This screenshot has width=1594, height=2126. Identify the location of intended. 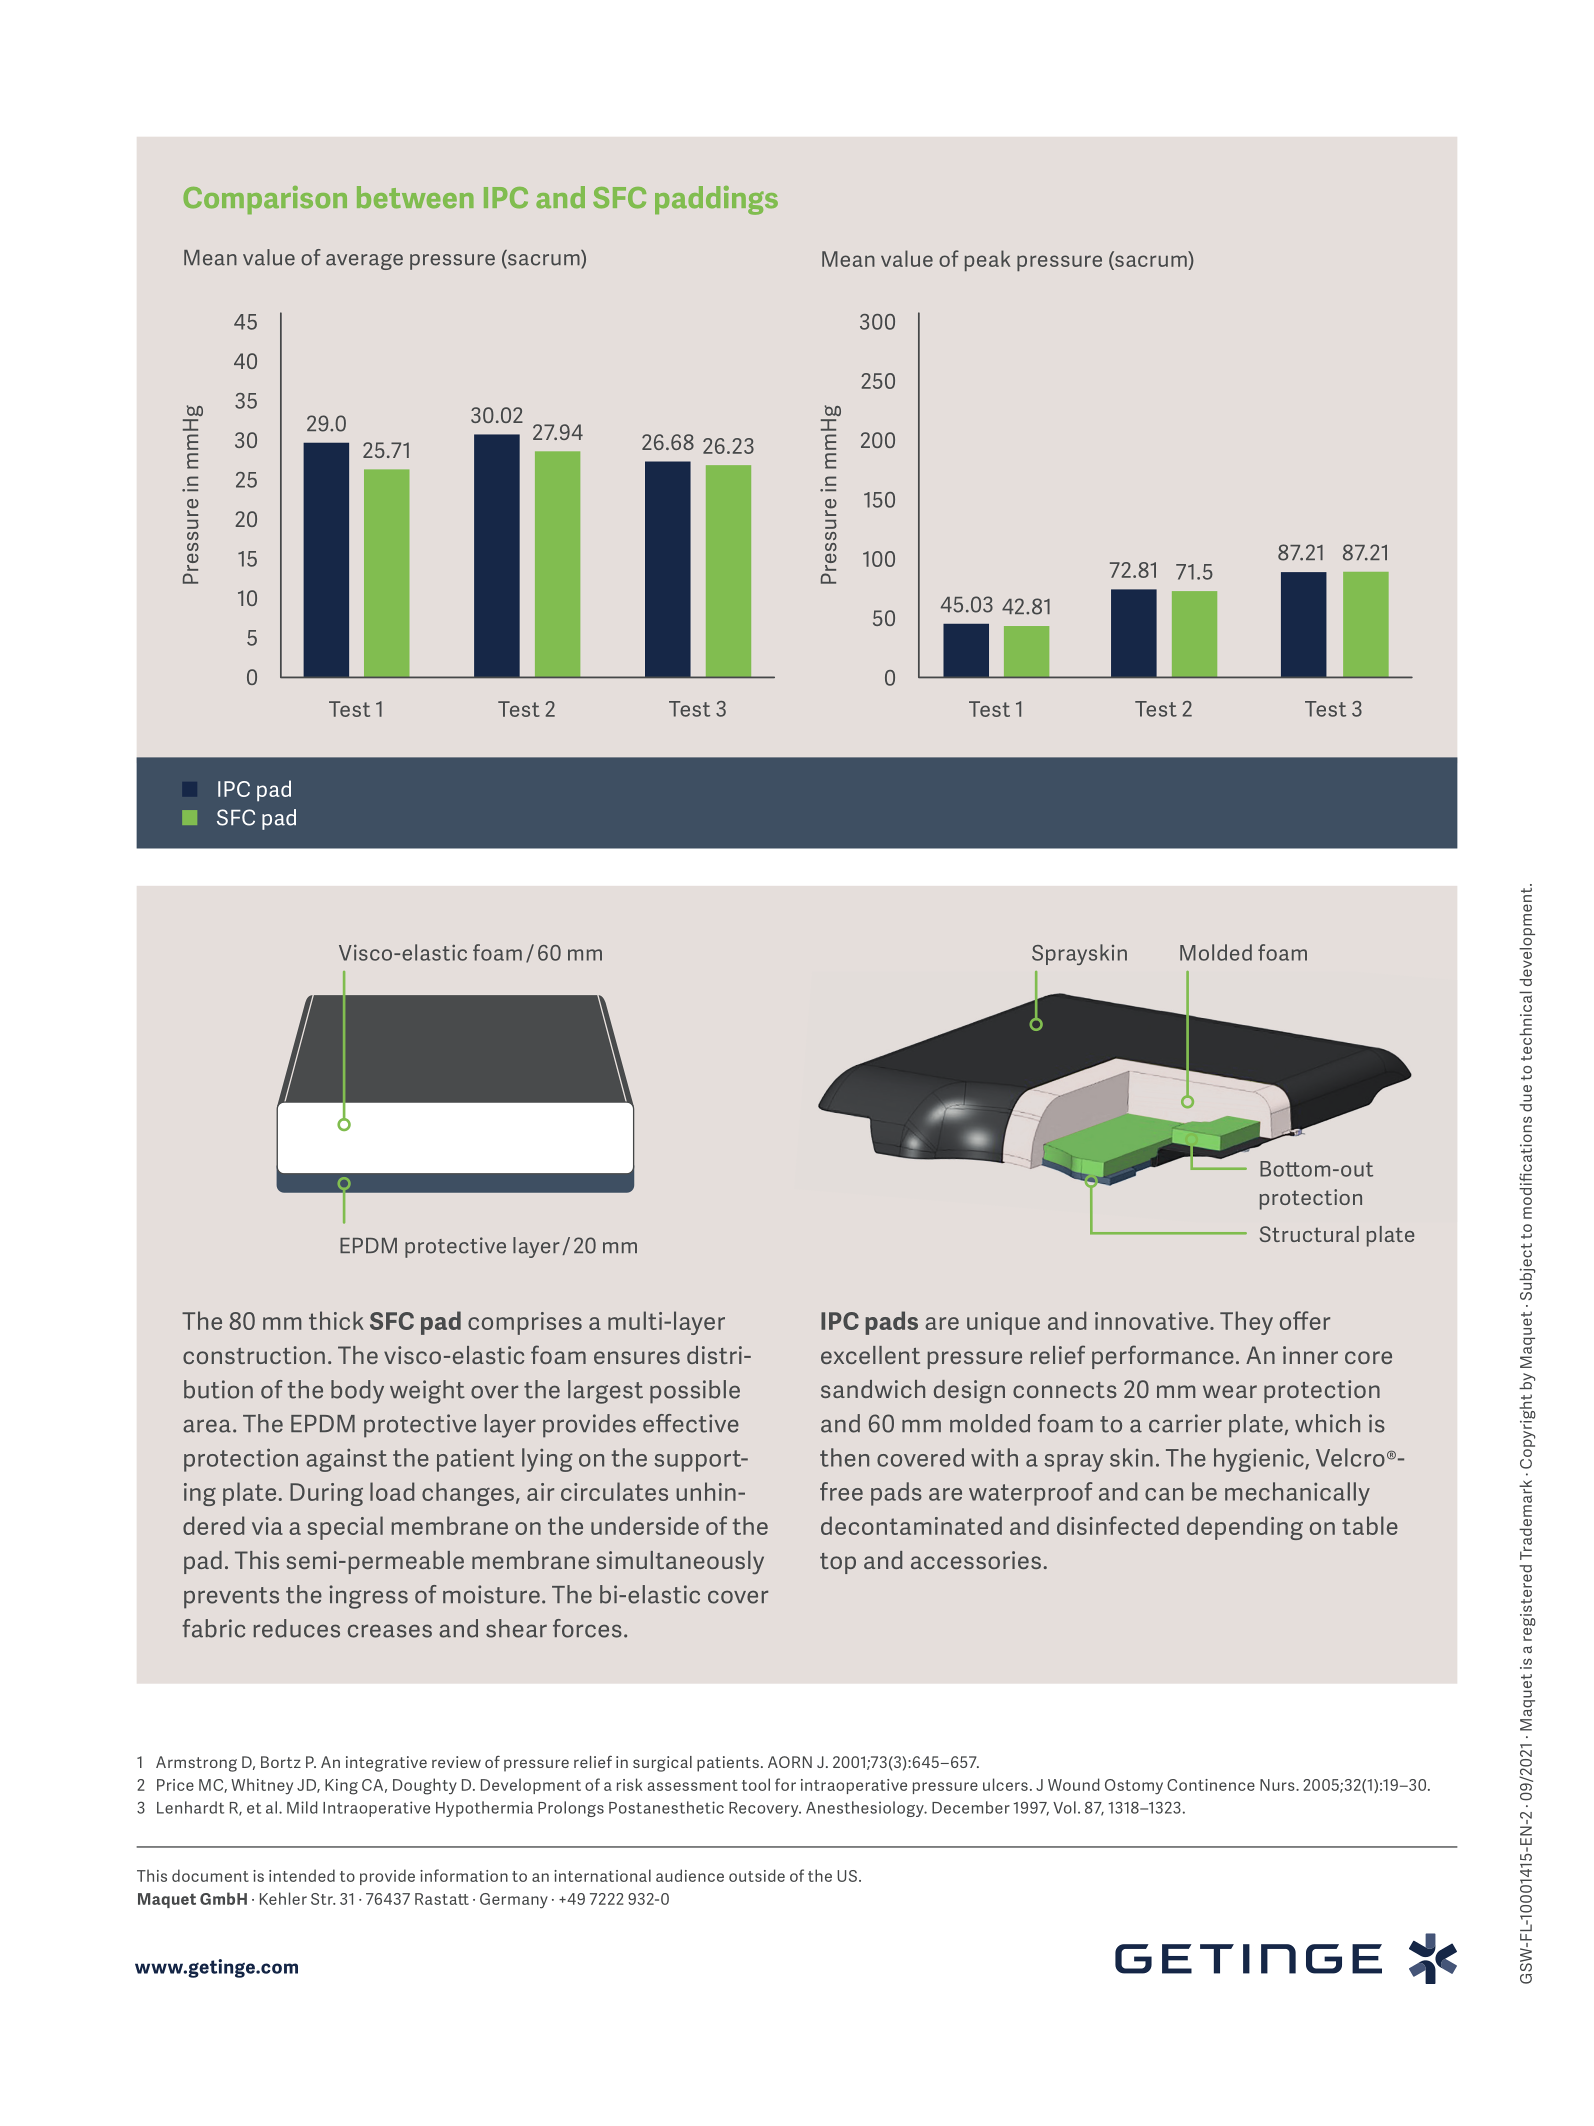
(302, 1875).
